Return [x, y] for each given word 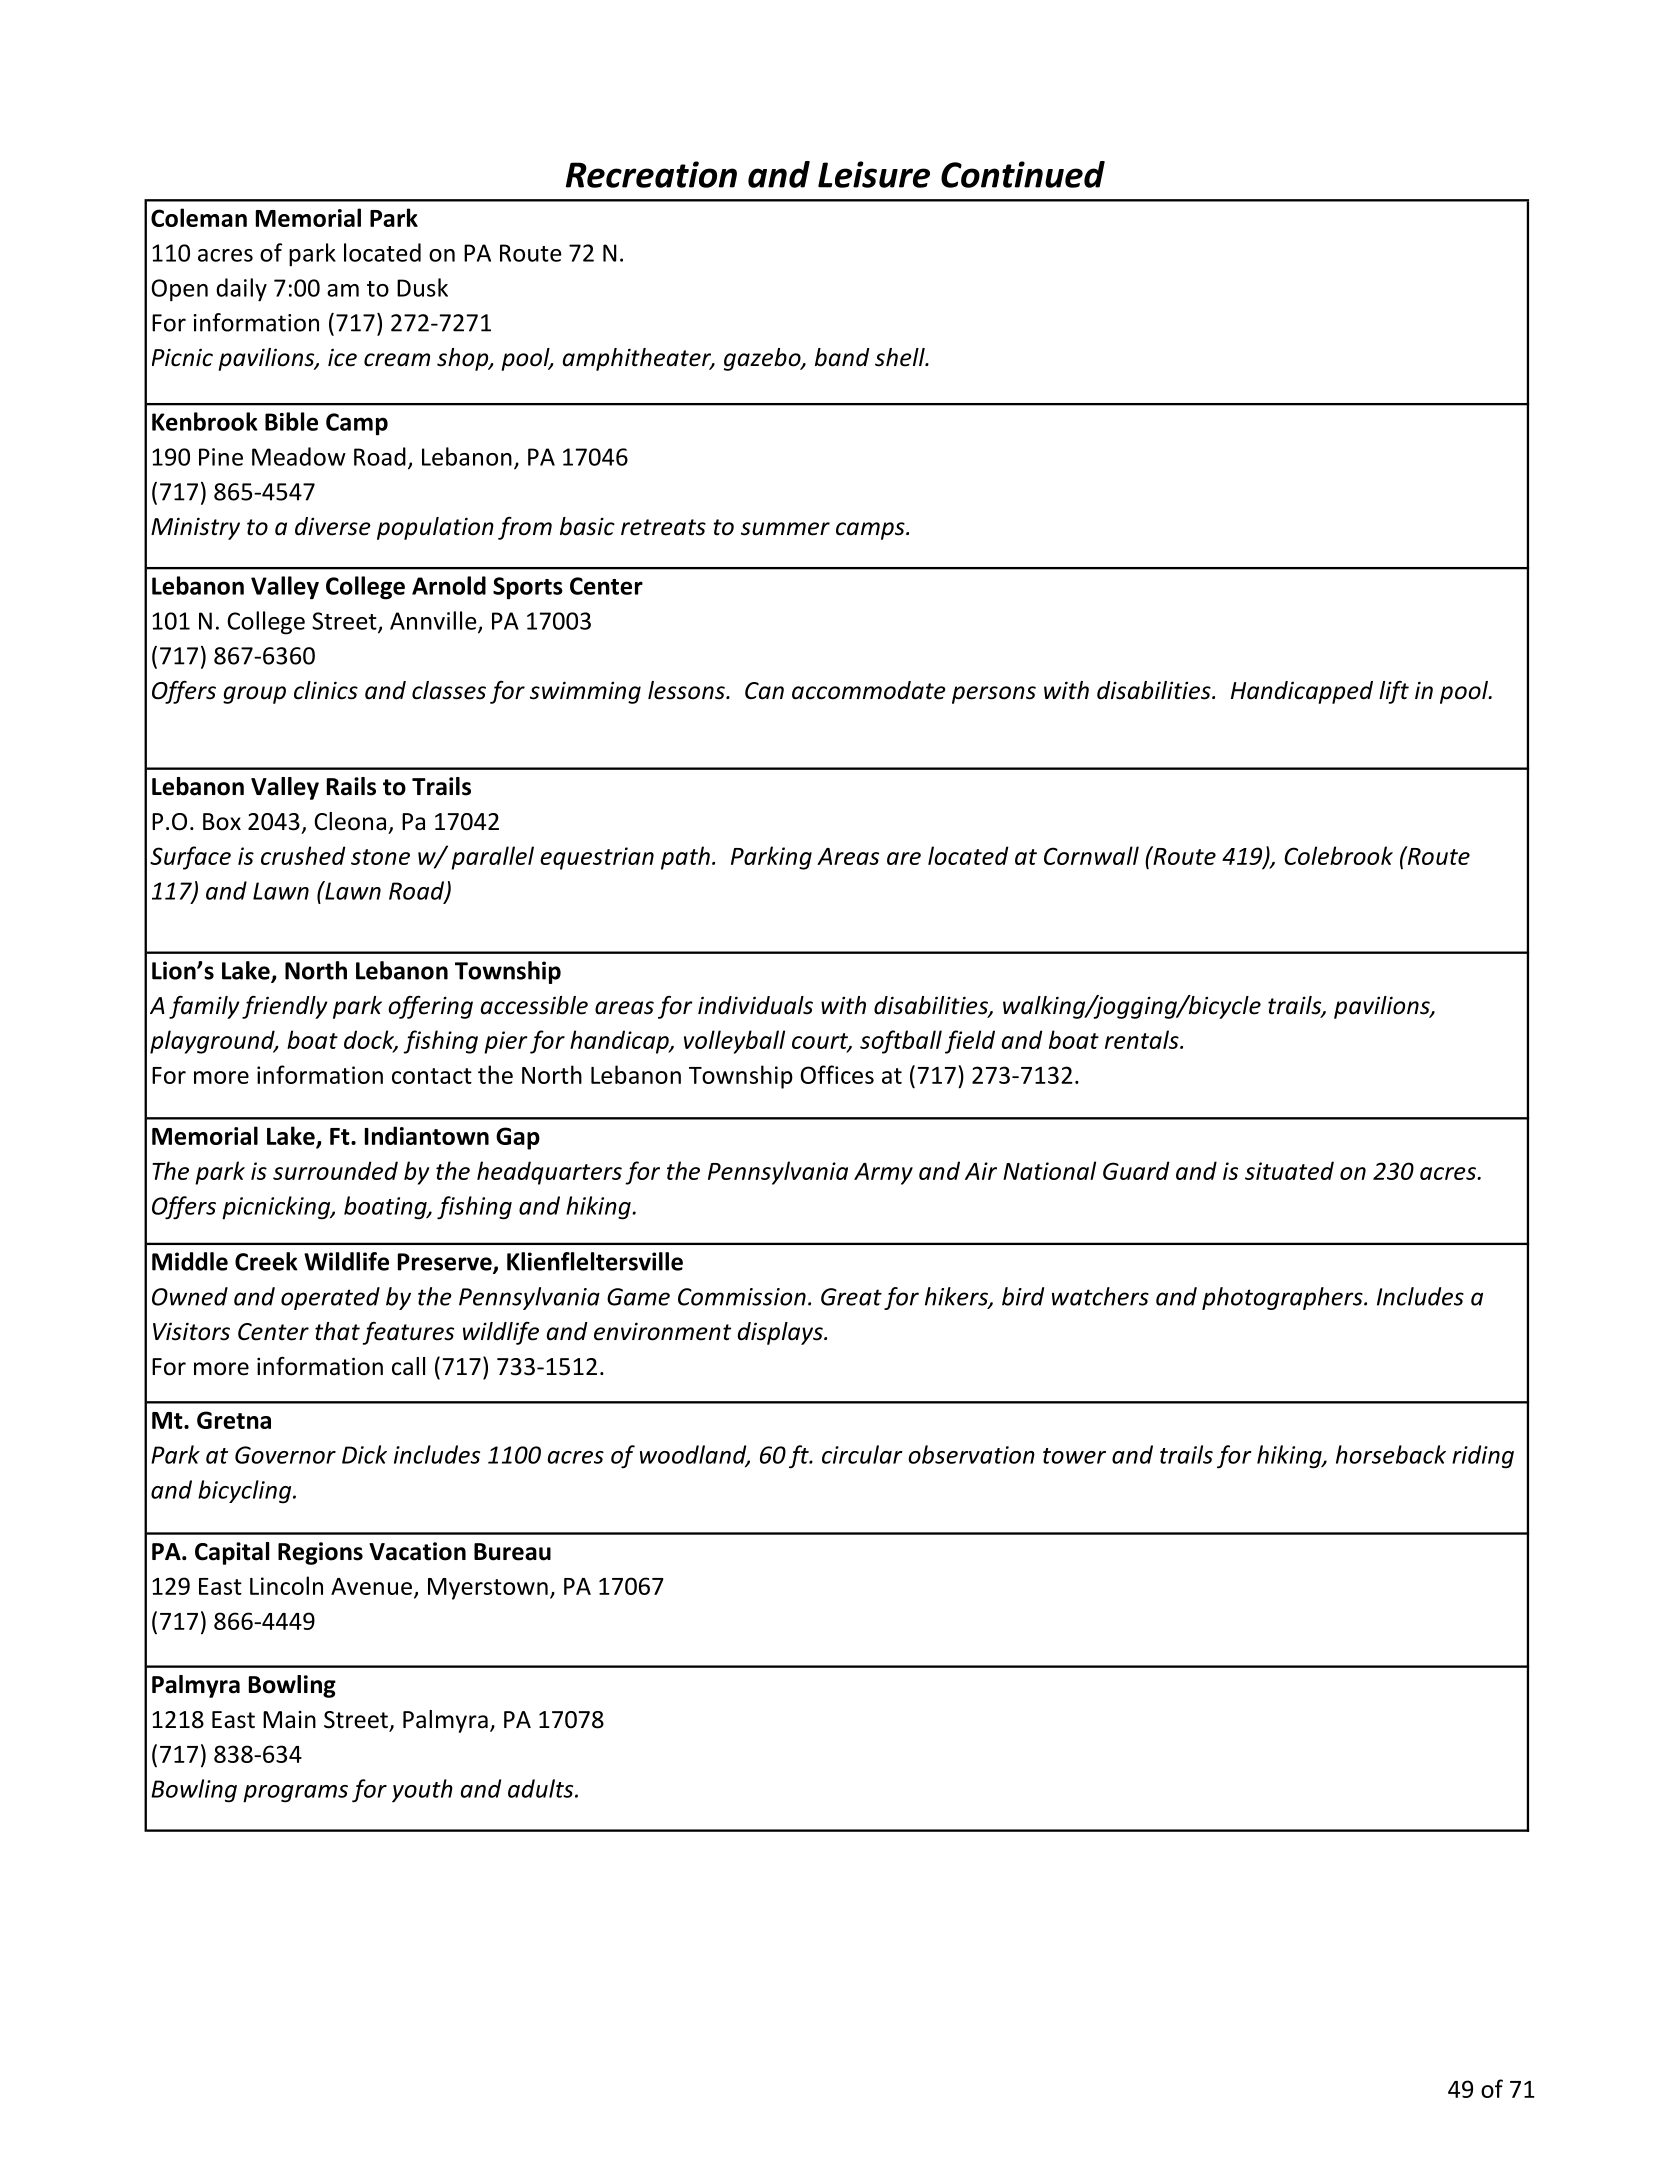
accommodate [869, 690]
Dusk [422, 287]
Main [289, 1720]
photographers [1283, 1298]
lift [1394, 692]
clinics [326, 690]
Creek [266, 1261]
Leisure [874, 174]
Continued [1023, 174]
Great [851, 1297]
